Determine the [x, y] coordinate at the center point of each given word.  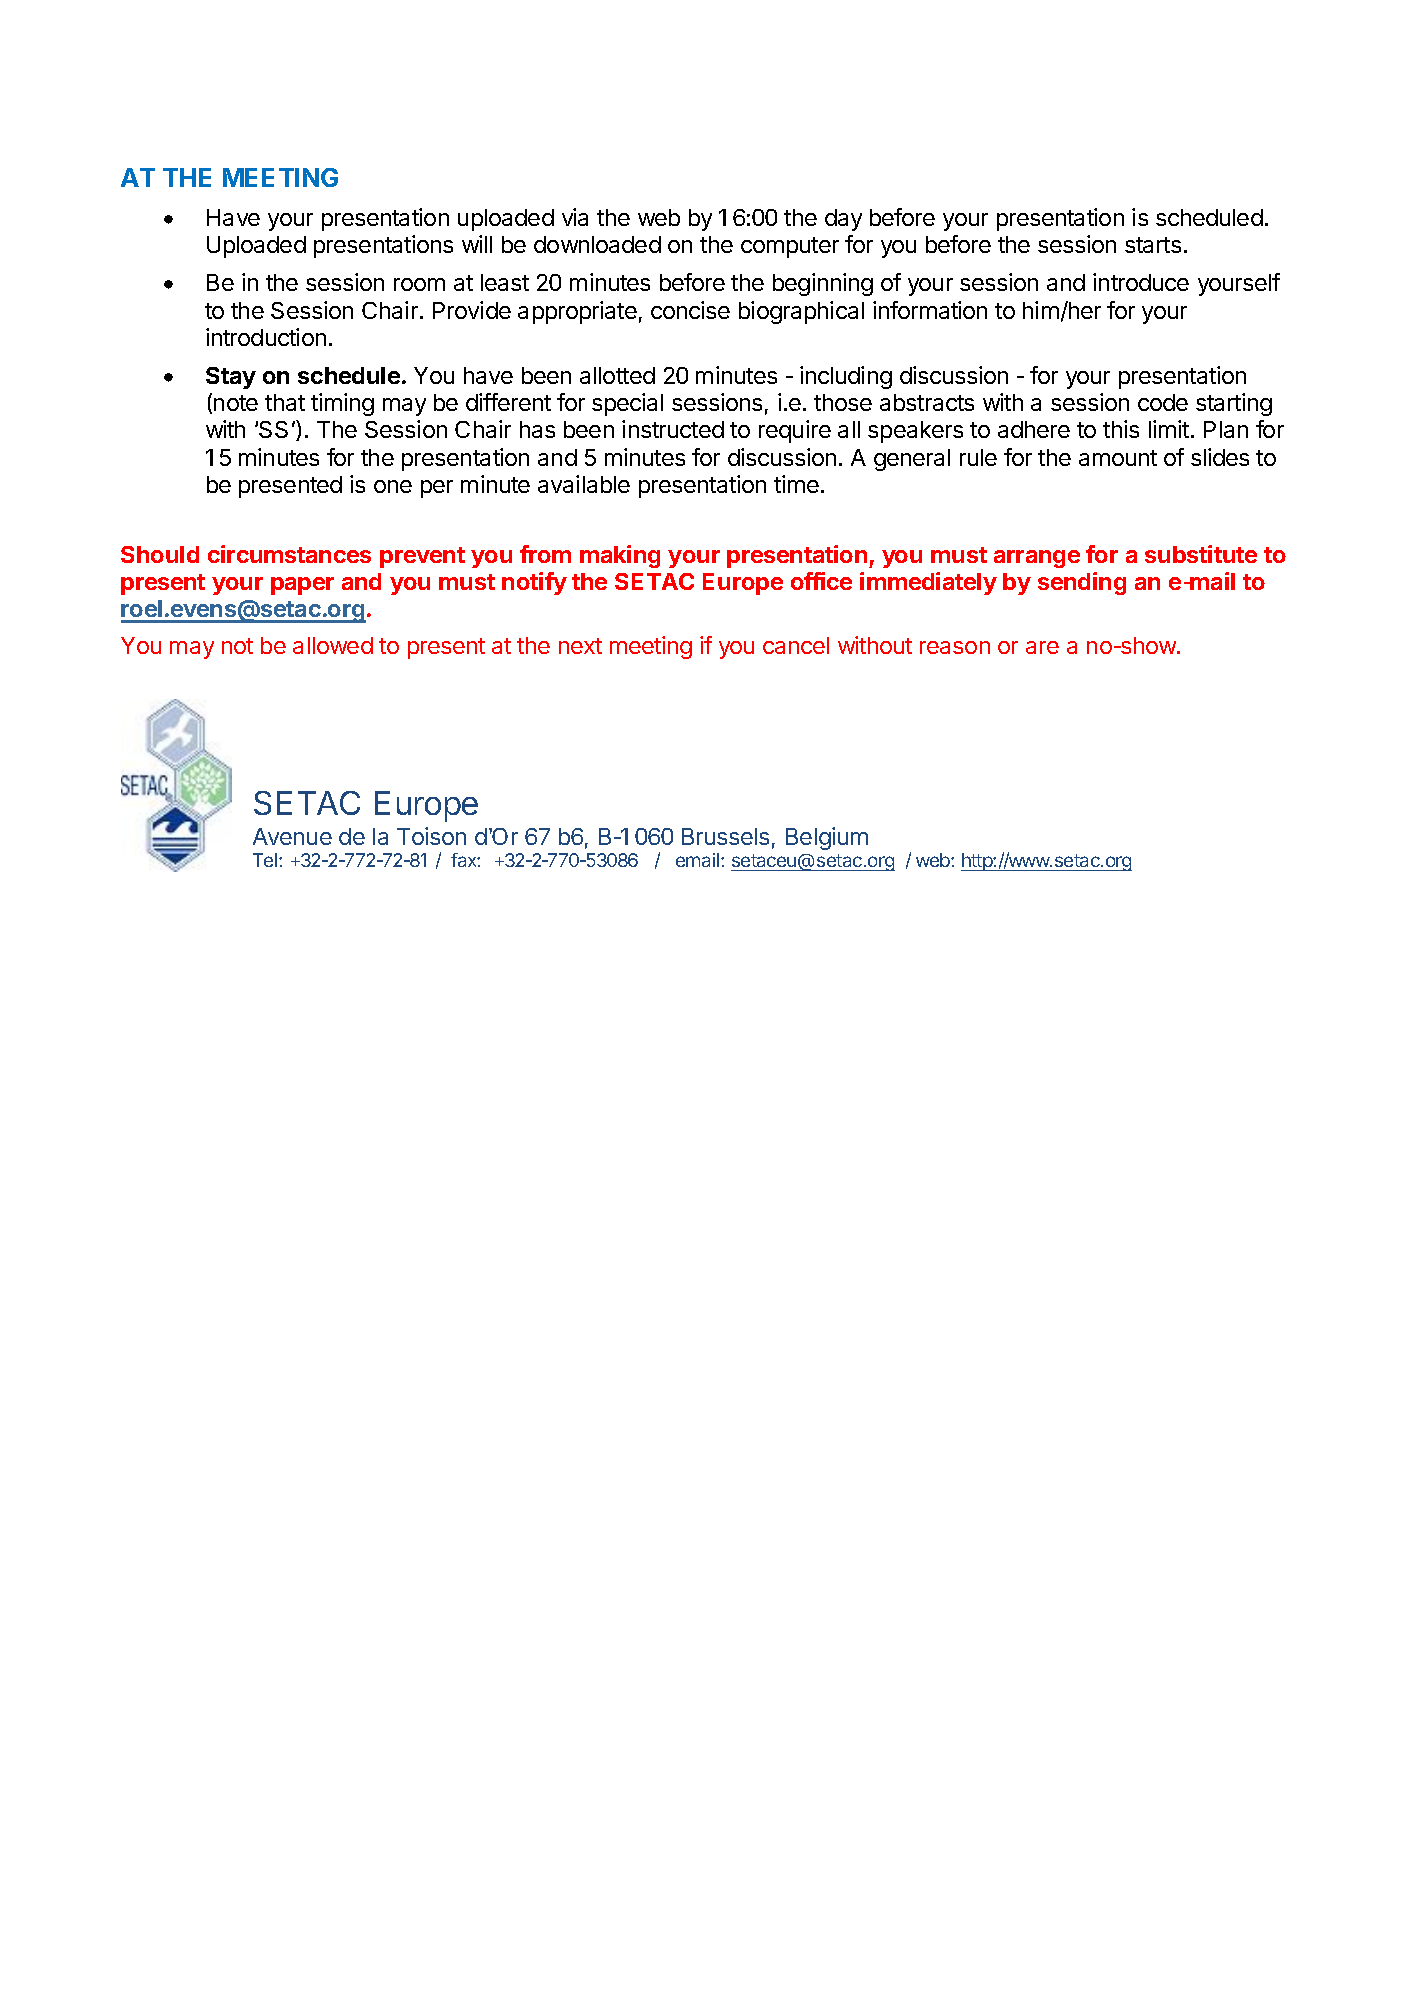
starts [1153, 245]
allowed [333, 645]
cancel [796, 645]
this [1121, 429]
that [285, 402]
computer [790, 247]
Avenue [292, 836]
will [477, 244]
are [1042, 647]
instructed [673, 429]
